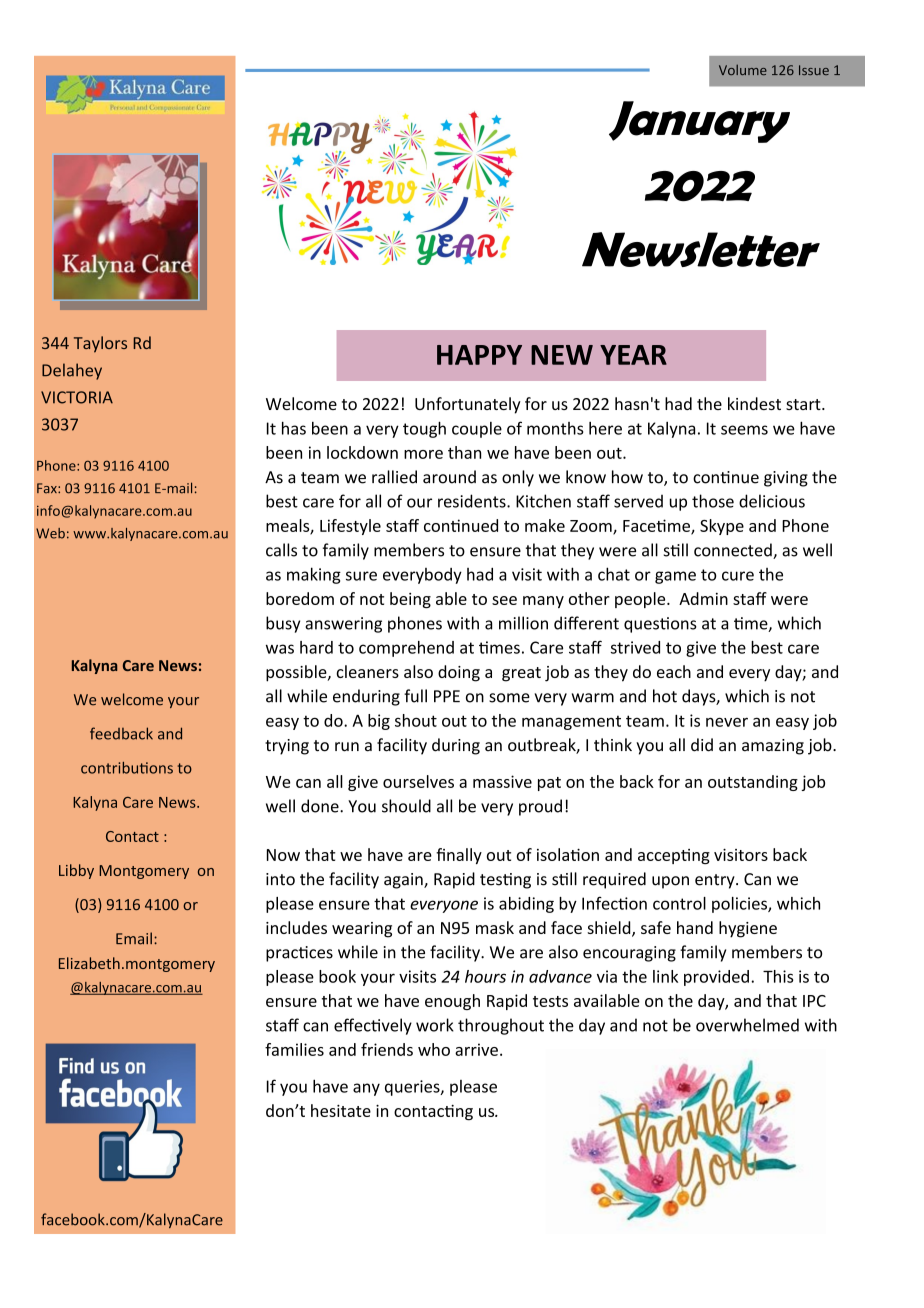 The width and height of the screenshot is (924, 1308). Describe the element at coordinates (743, 69) in the screenshot. I see `Volume` at that location.
